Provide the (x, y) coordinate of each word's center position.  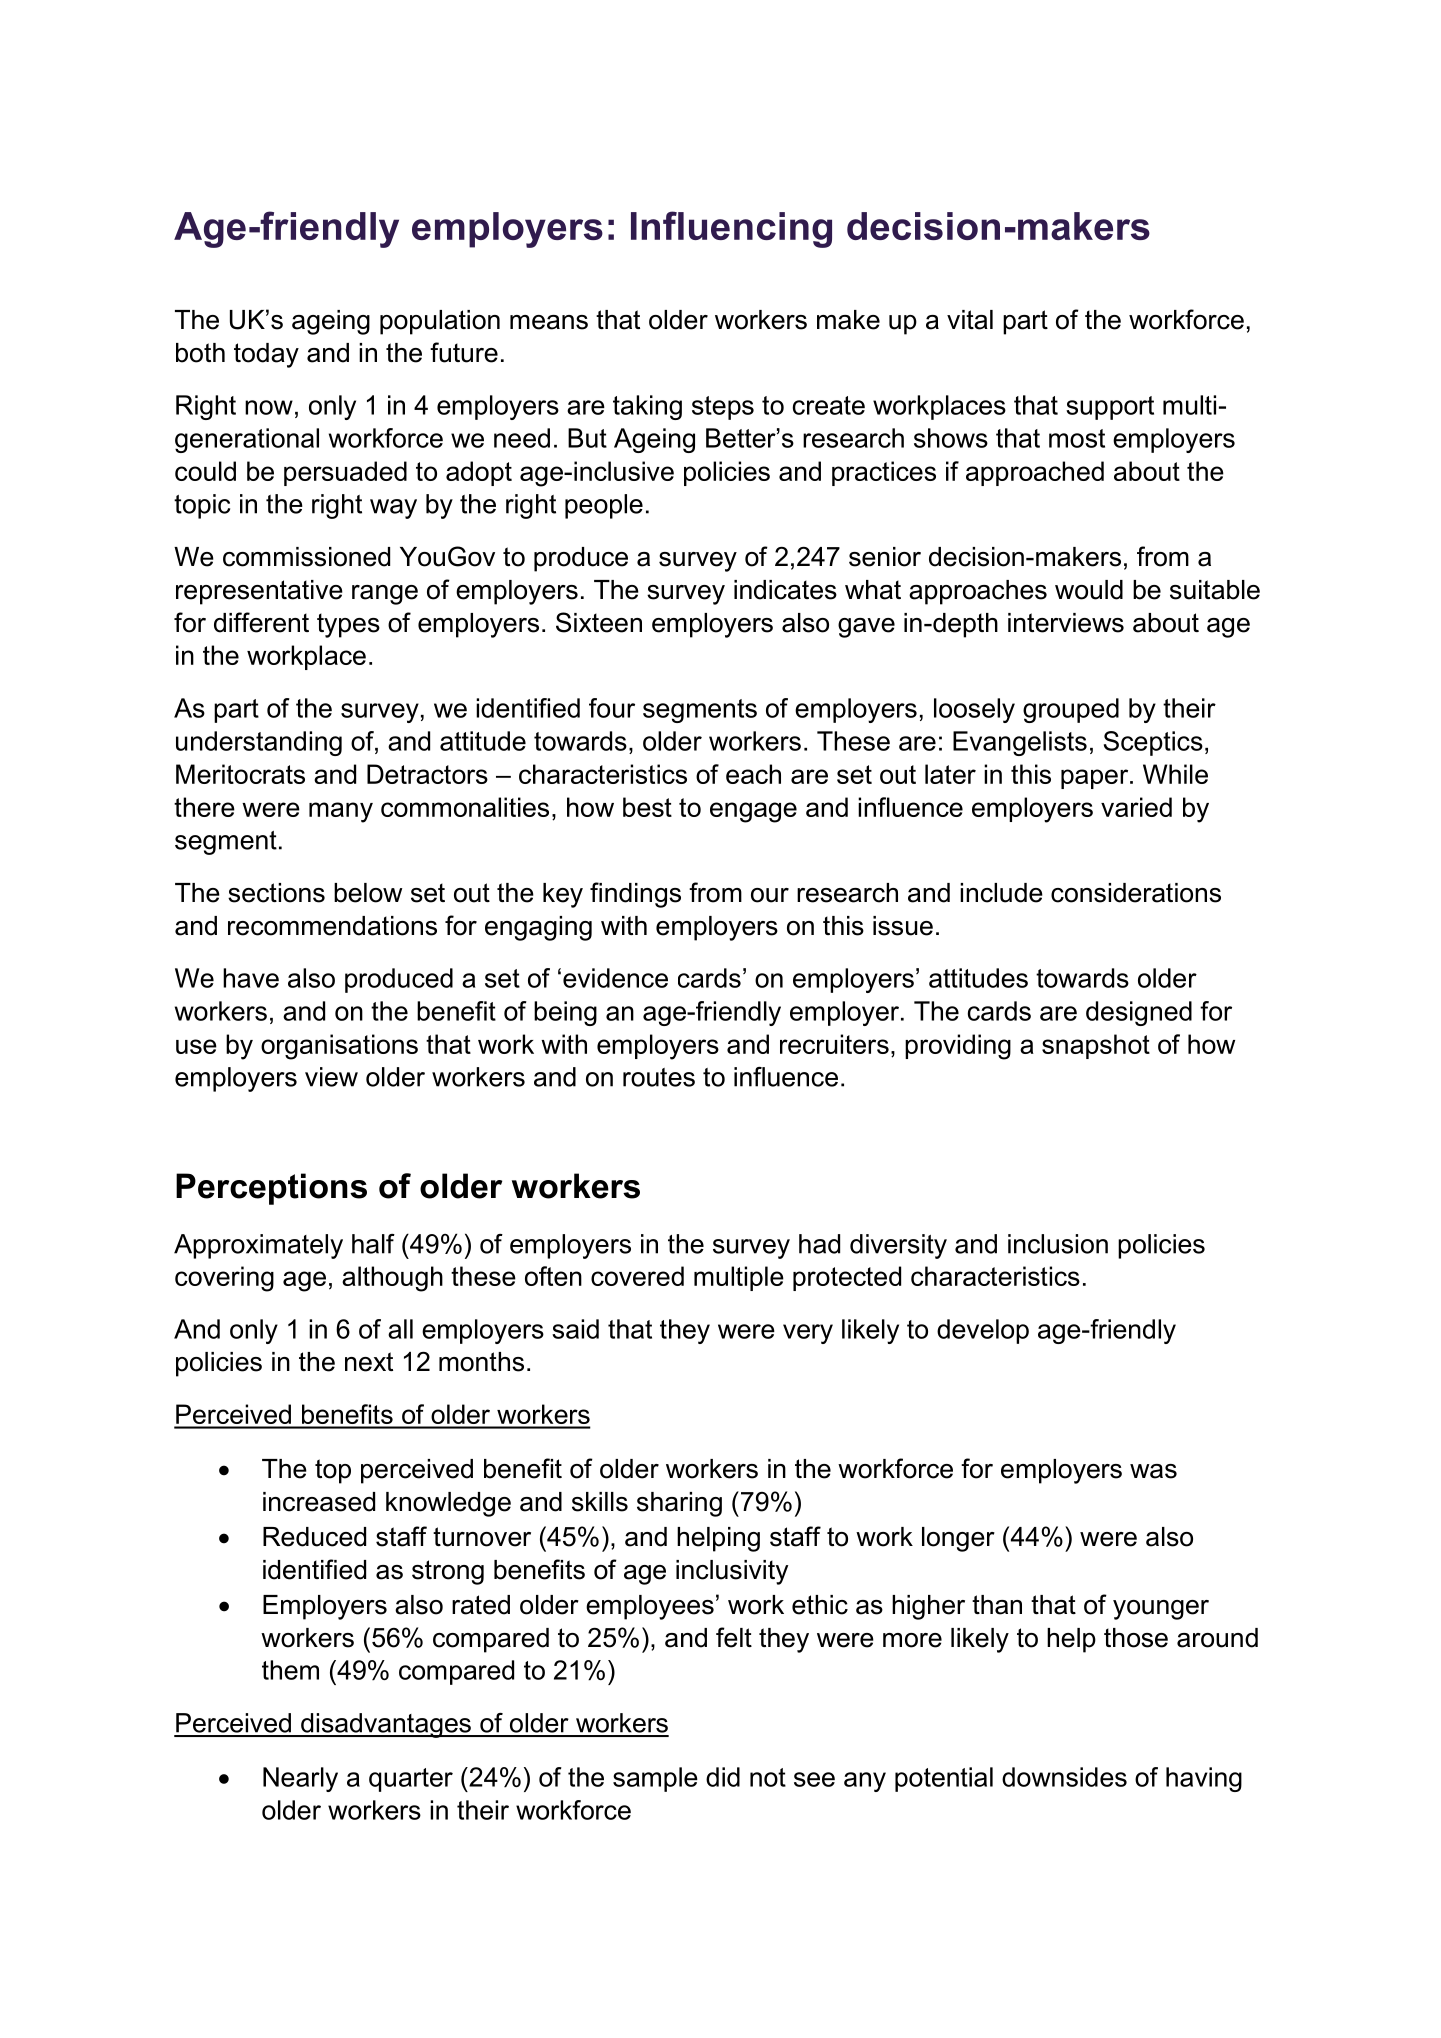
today (266, 355)
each (753, 774)
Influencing (731, 229)
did (723, 1777)
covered (637, 1276)
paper (1096, 779)
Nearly (300, 1779)
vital (970, 320)
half (373, 1244)
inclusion (1058, 1244)
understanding (259, 743)
